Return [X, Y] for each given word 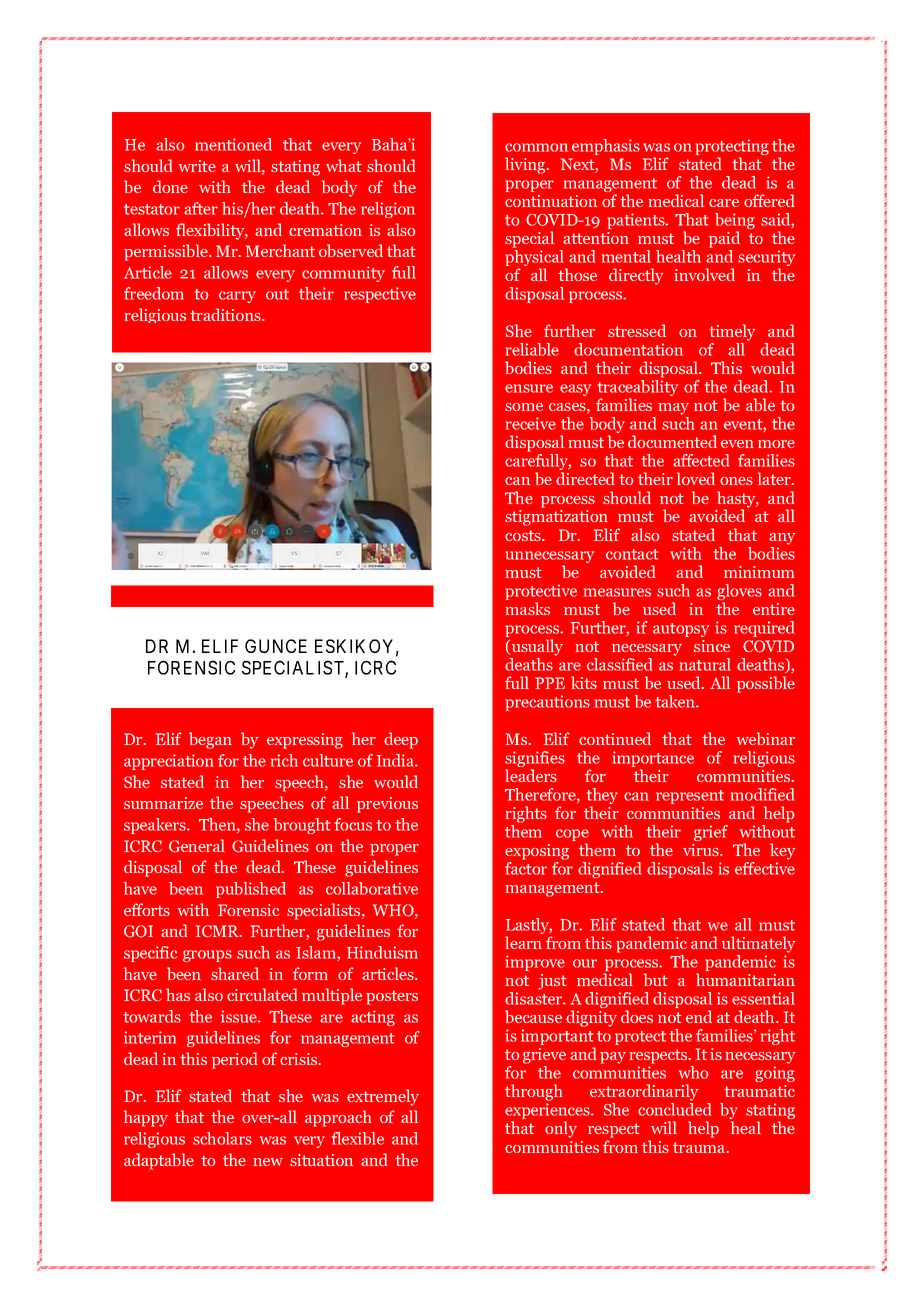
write [197, 166]
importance [653, 760]
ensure [529, 388]
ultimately [758, 944]
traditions [226, 314]
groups [207, 956]
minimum [759, 572]
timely [732, 332]
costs [524, 535]
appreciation [169, 762]
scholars [222, 1138]
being [735, 222]
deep [401, 740]
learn [523, 942]
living [526, 165]
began [210, 740]
